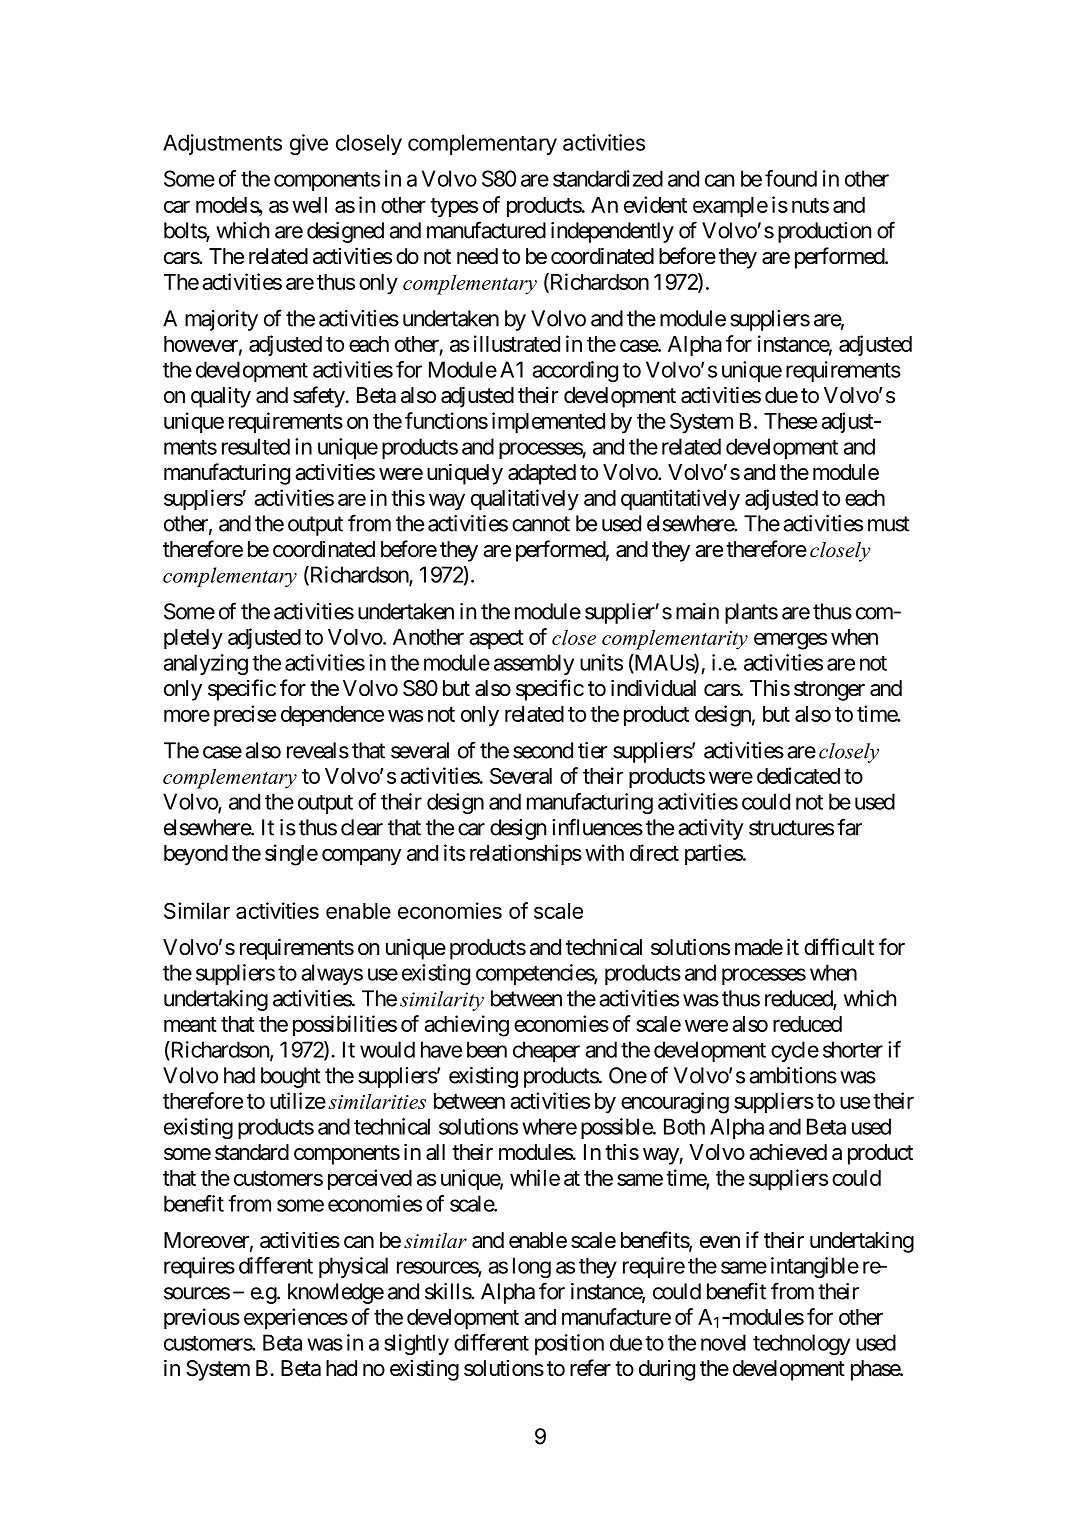  Describe the element at coordinates (336, 1293) in the document. I see `knowledge` at that location.
